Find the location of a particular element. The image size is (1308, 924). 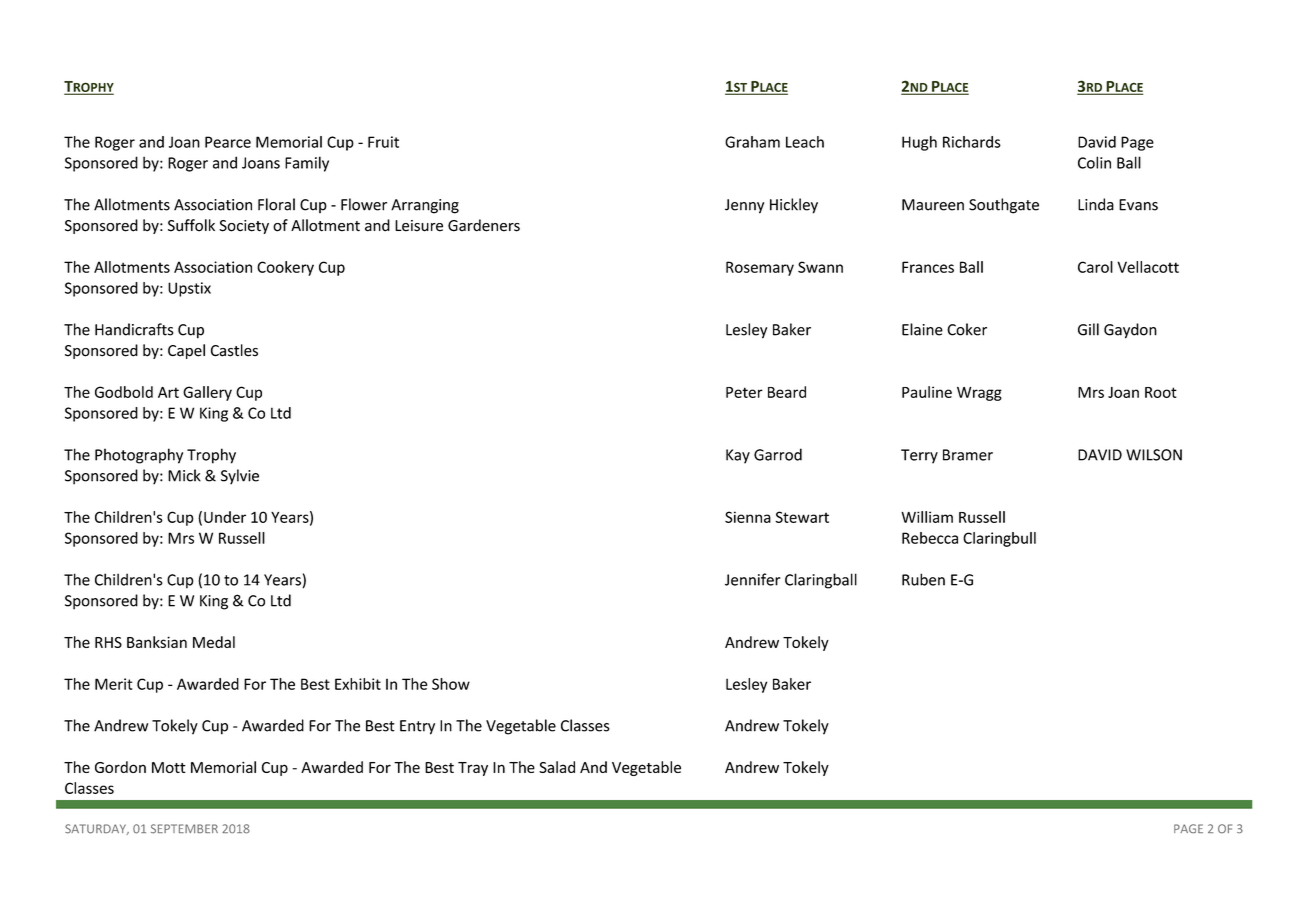

Graham is located at coordinates (752, 142).
